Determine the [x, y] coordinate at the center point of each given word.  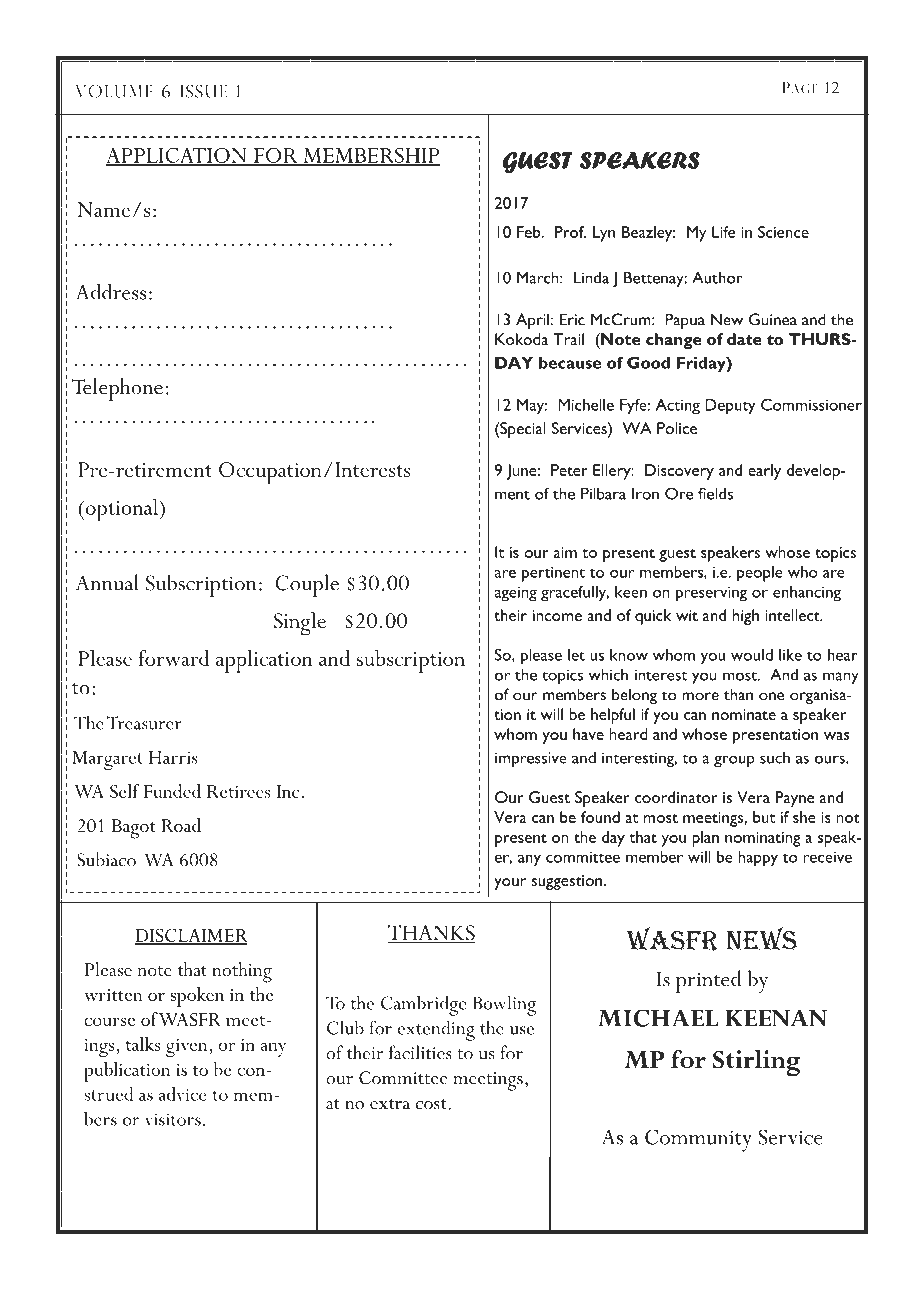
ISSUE [203, 91]
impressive [531, 760]
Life [724, 232]
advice [183, 1094]
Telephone [117, 389]
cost [431, 1104]
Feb [530, 232]
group [734, 761]
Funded [172, 791]
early [764, 472]
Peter [569, 470]
